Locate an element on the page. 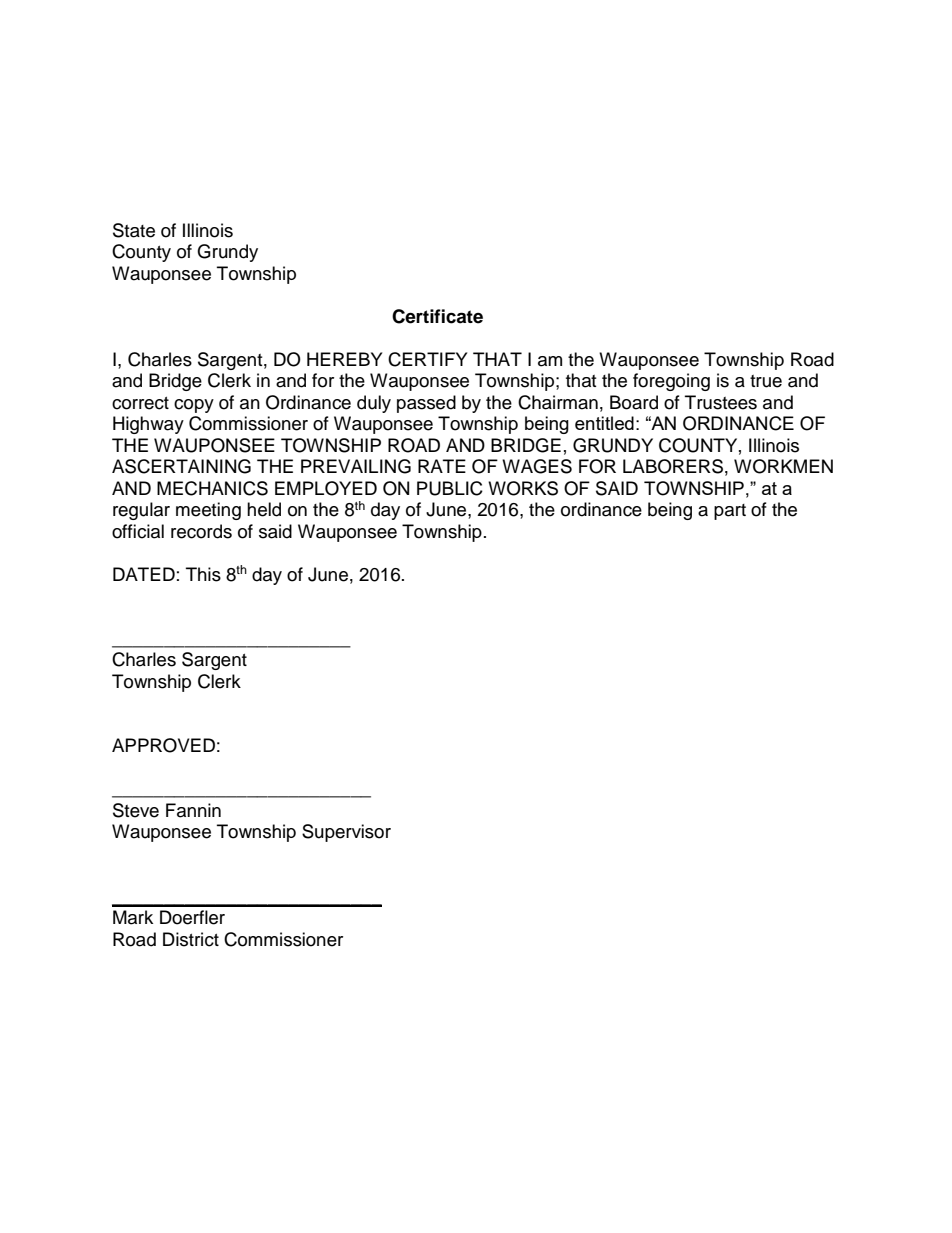 The height and width of the image is (1233, 952). Supervisor is located at coordinates (346, 833).
